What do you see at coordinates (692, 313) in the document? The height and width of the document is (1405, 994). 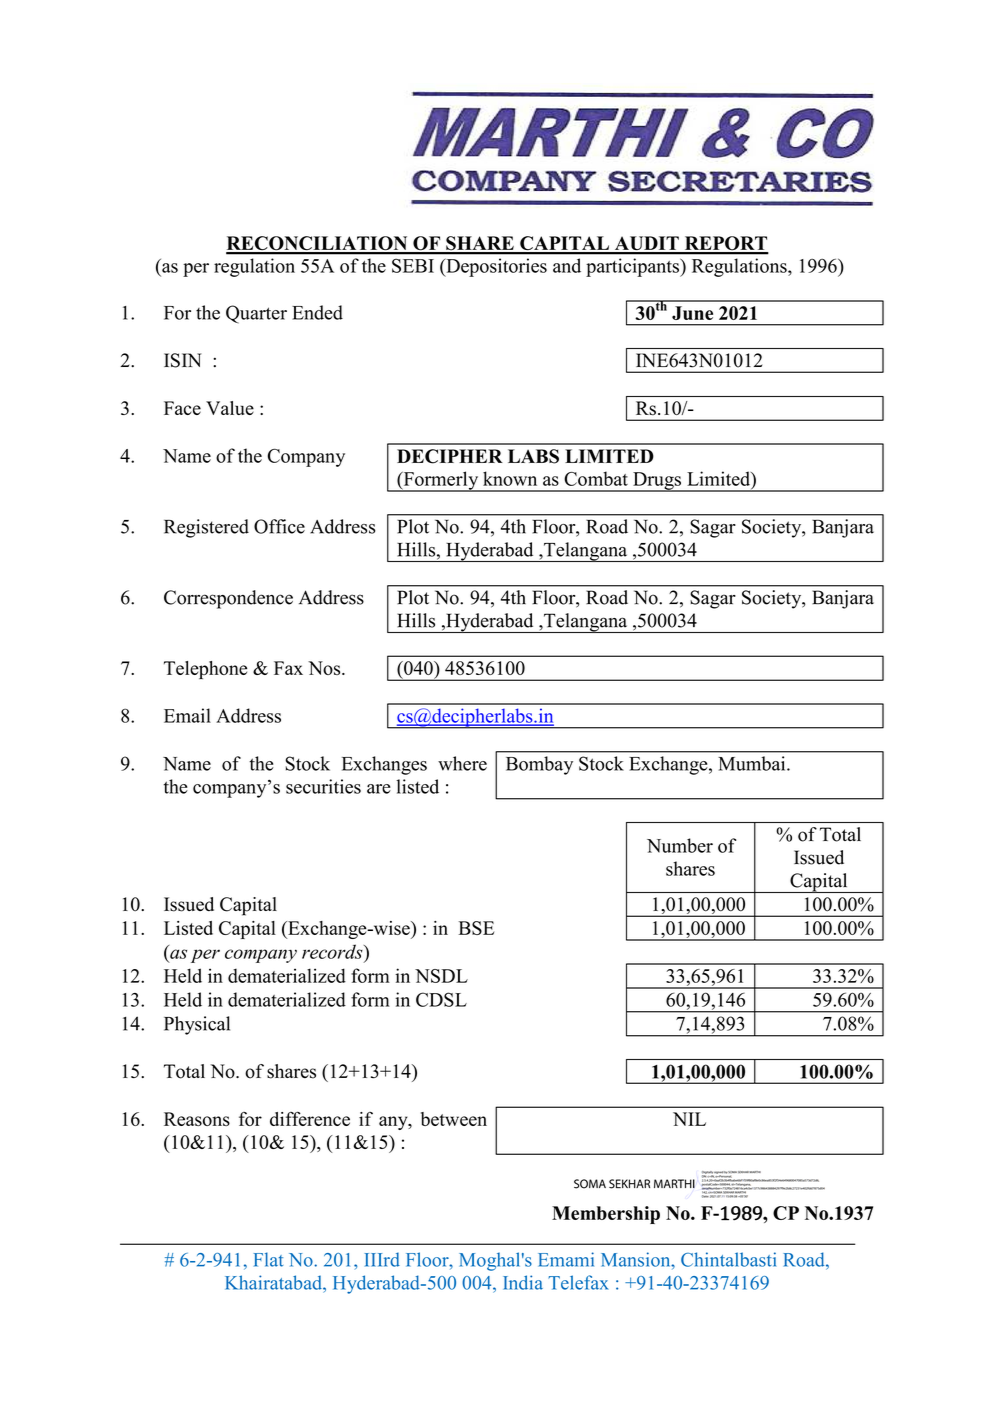 I see `June` at bounding box center [692, 313].
